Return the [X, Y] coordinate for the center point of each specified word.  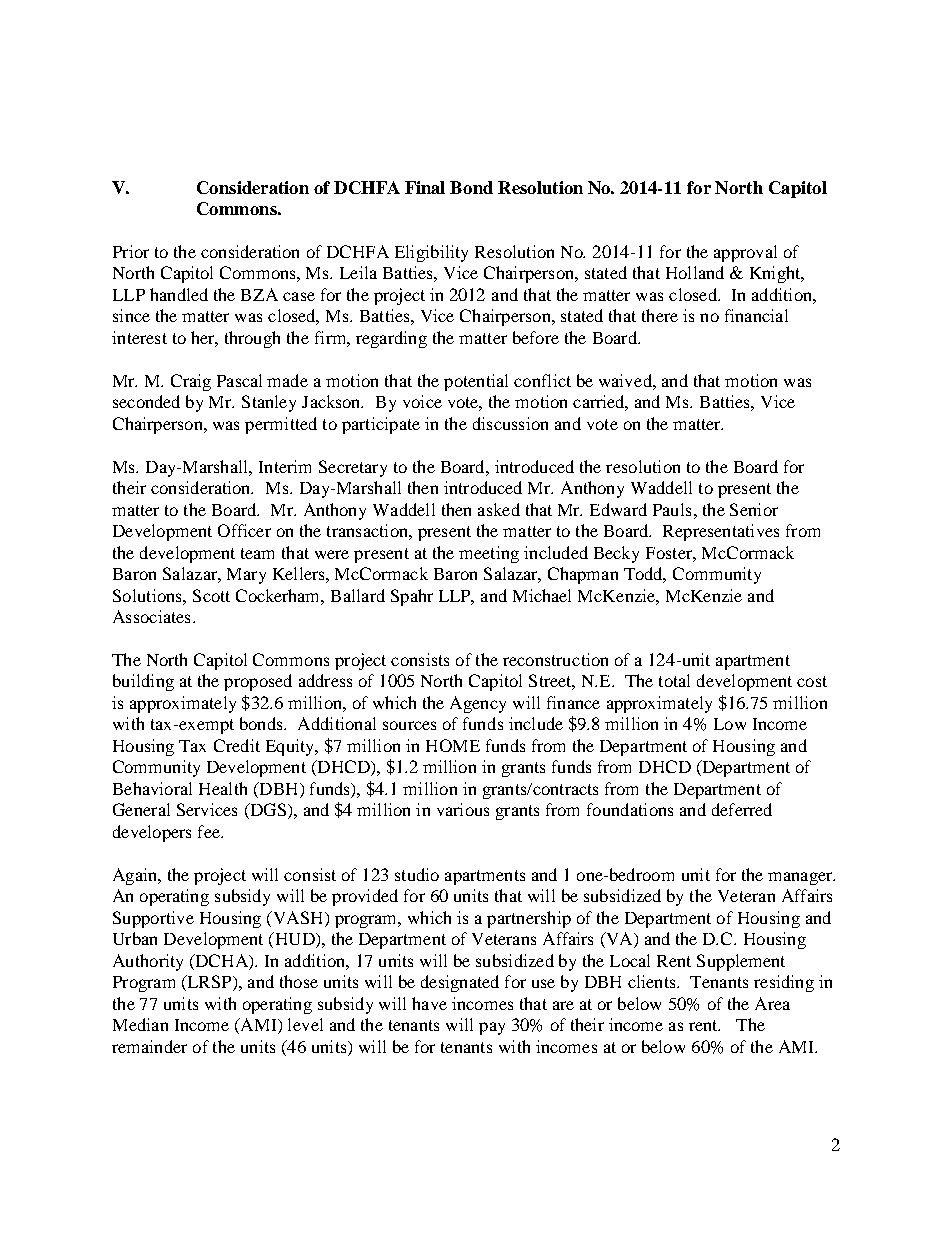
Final [425, 187]
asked [499, 509]
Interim [285, 466]
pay [492, 1028]
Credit [237, 745]
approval [745, 253]
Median [140, 1024]
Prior [131, 251]
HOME [453, 745]
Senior [754, 509]
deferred [742, 809]
